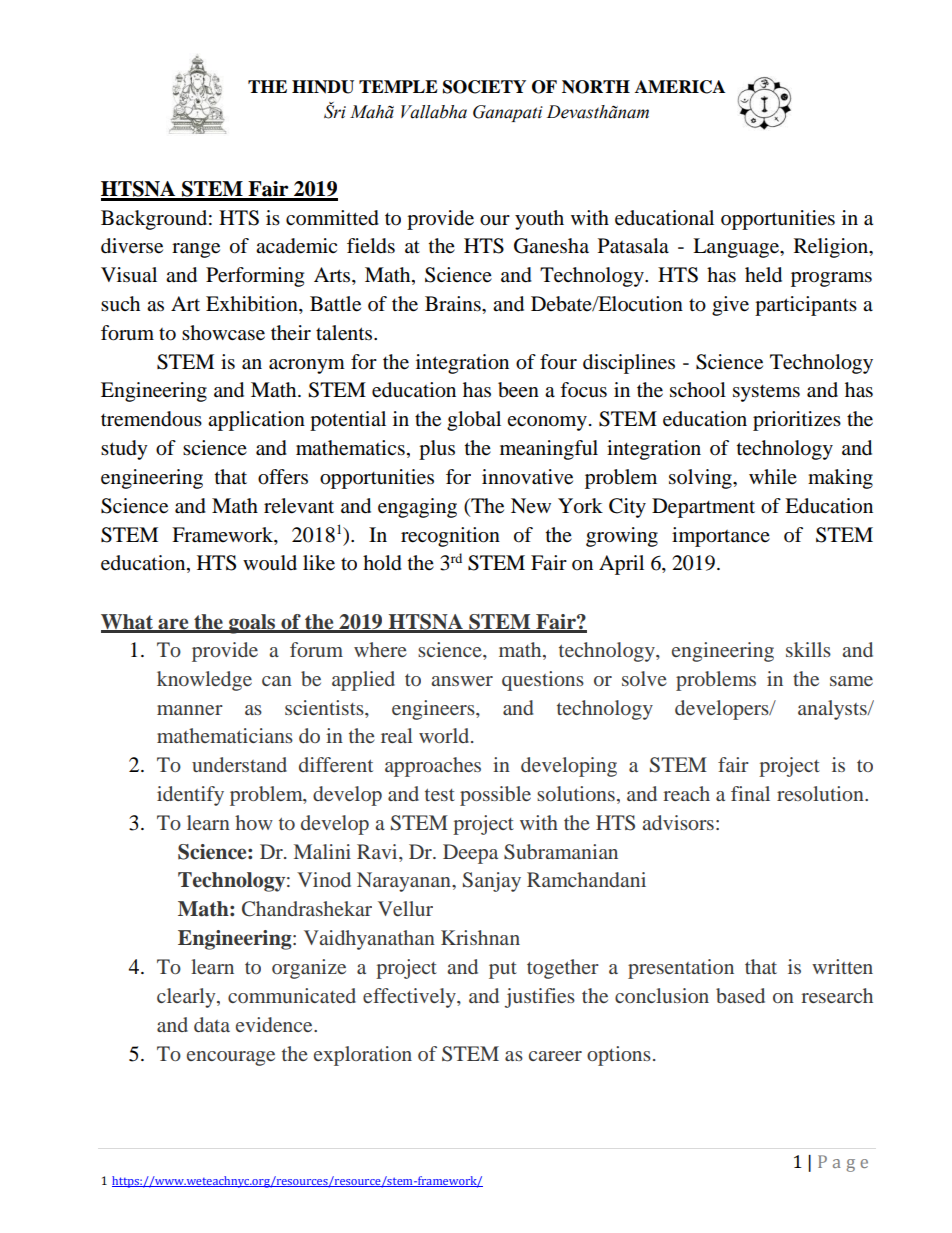 This screenshot has height=1233, width=952. What do you see at coordinates (540, 998) in the screenshot?
I see `justifies` at bounding box center [540, 998].
